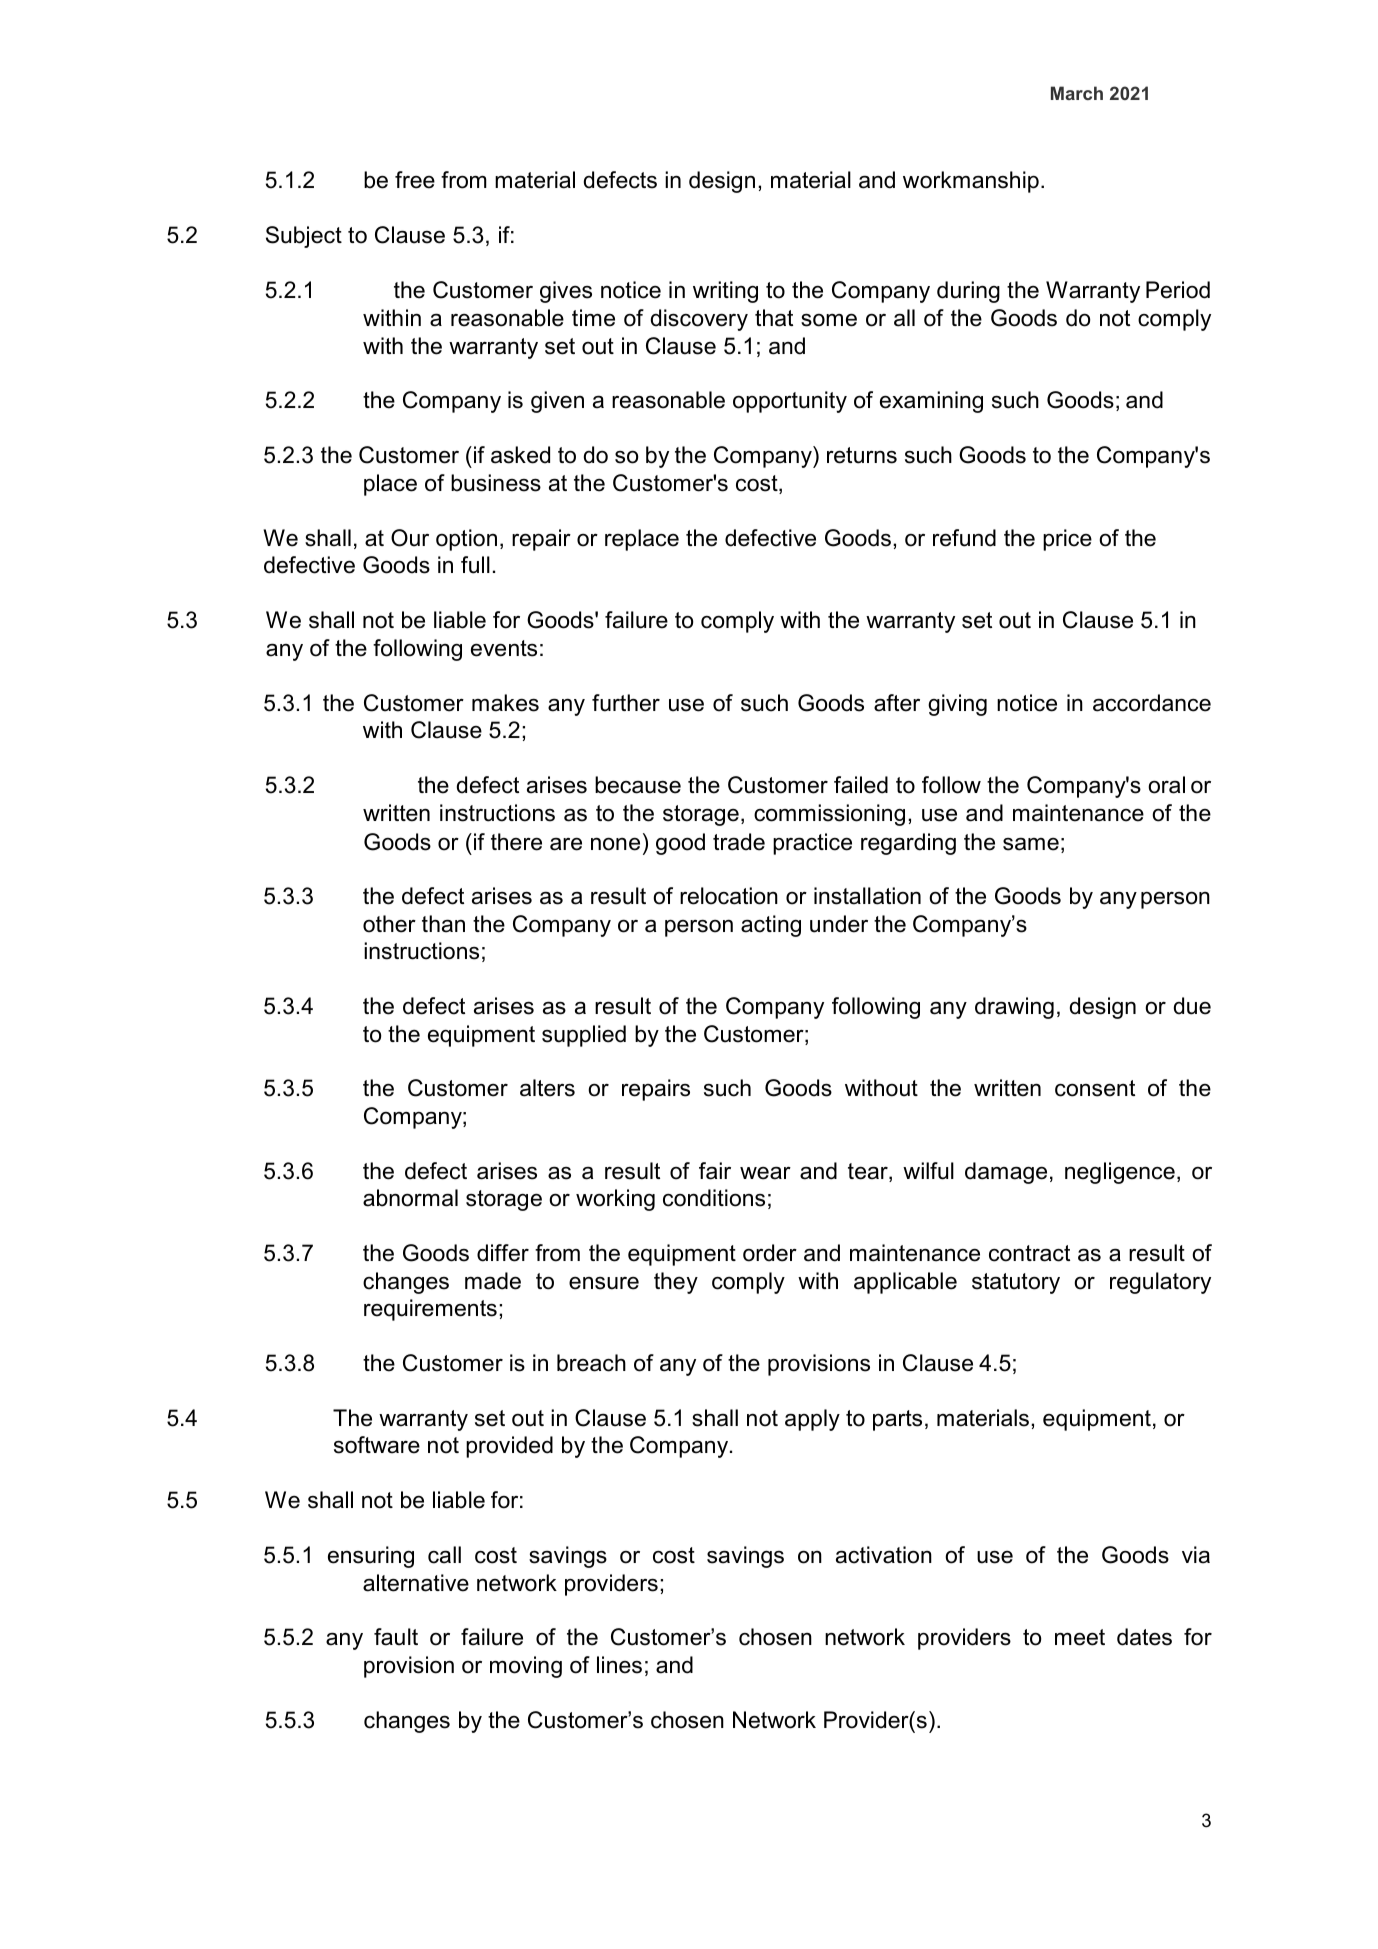 The image size is (1378, 1949). What do you see at coordinates (410, 1198) in the screenshot?
I see `abnormal` at bounding box center [410, 1198].
